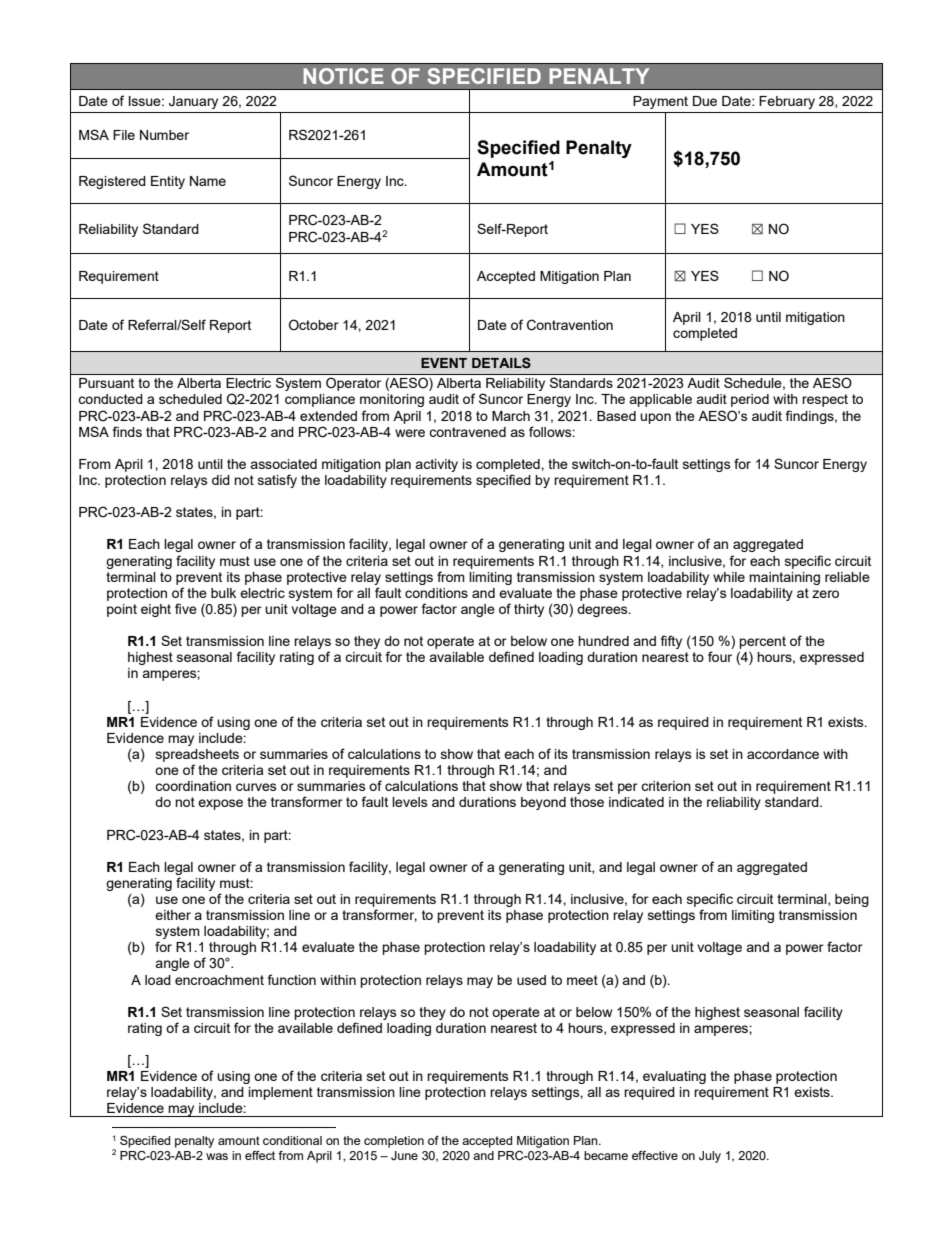 Image resolution: width=952 pixels, height=1233 pixels. I want to click on beyond, so click(543, 803).
